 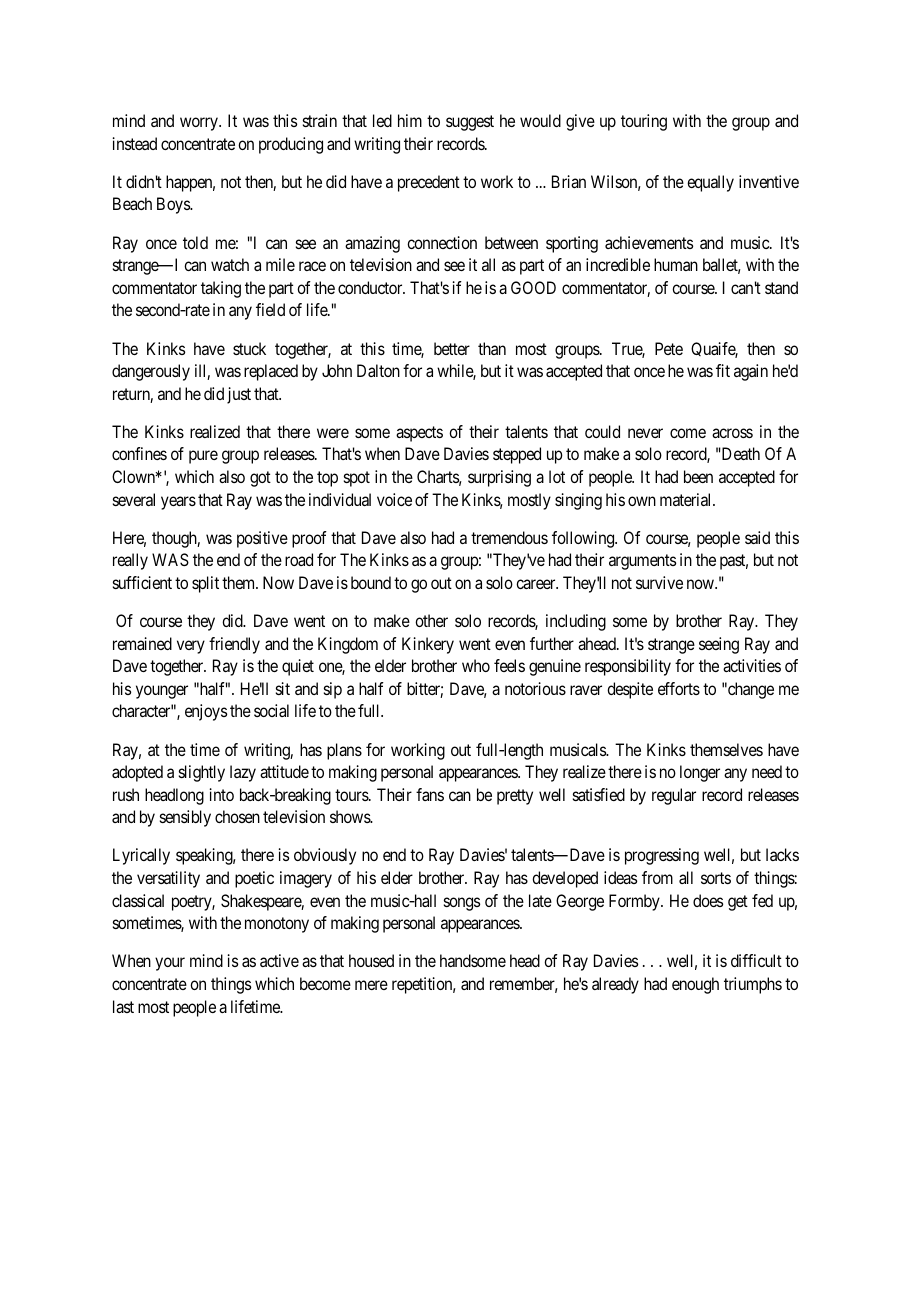 I want to click on better, so click(x=452, y=348).
